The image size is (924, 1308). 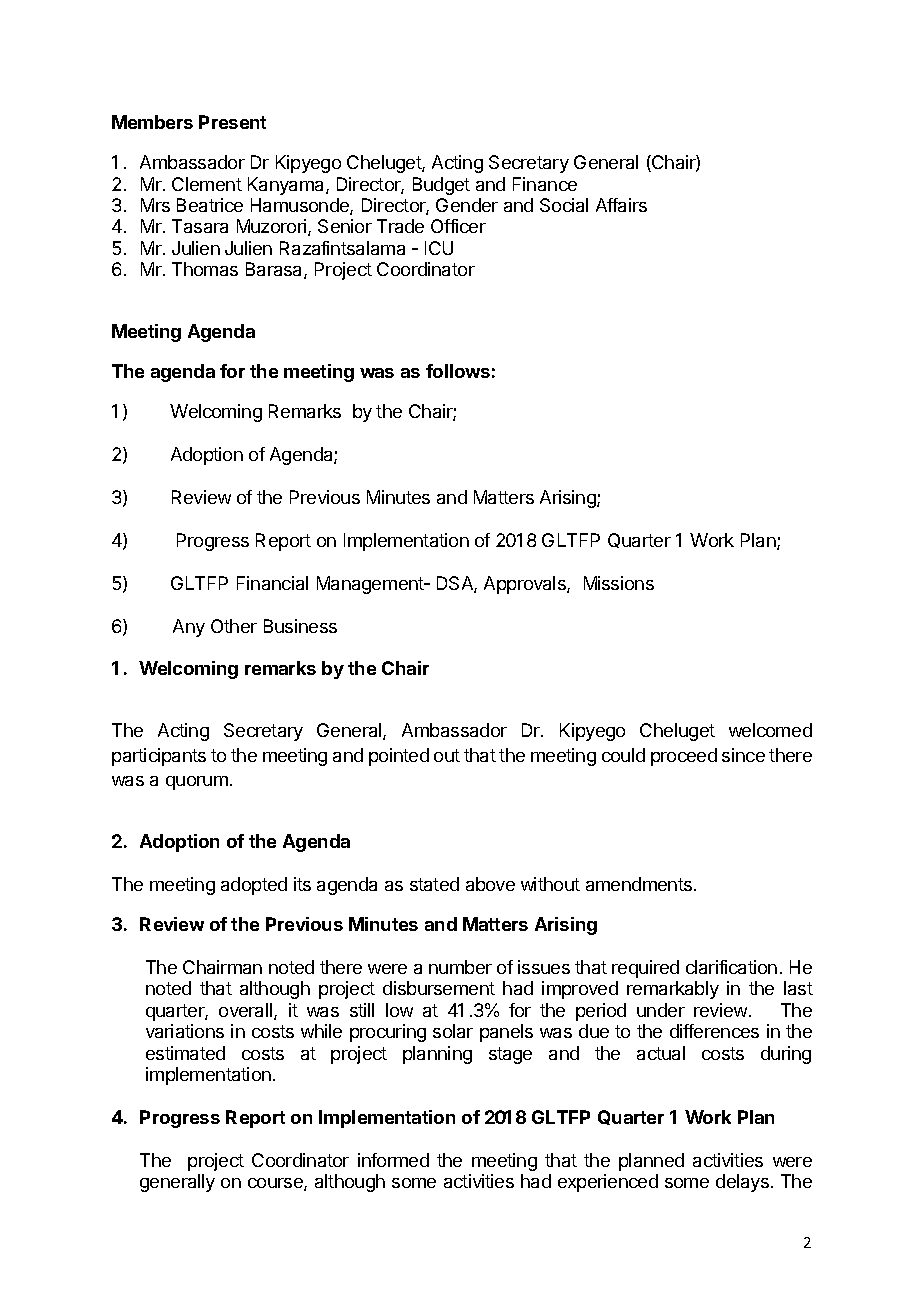 What do you see at coordinates (441, 186) in the document?
I see `Budget` at bounding box center [441, 186].
